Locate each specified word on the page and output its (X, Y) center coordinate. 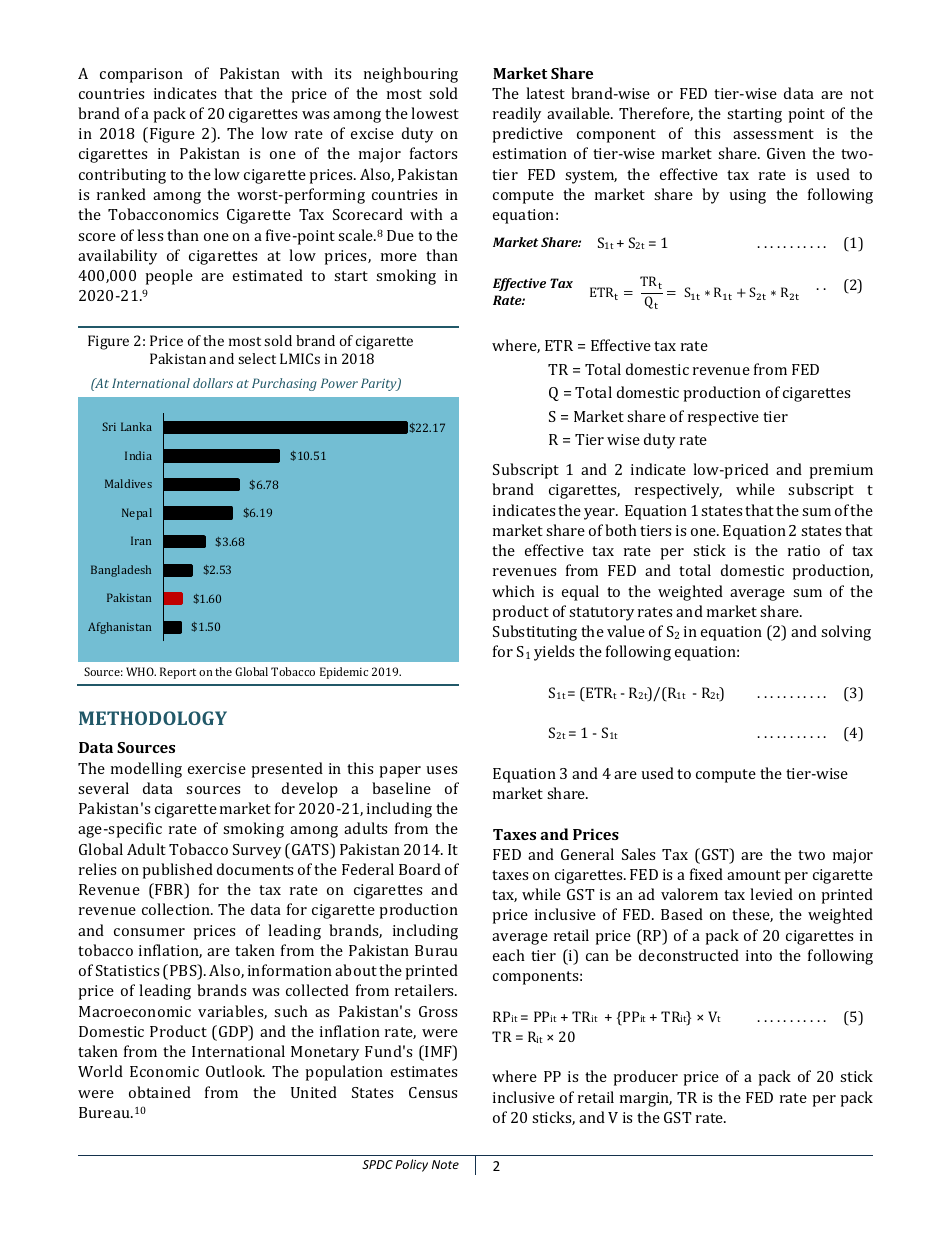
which (513, 591)
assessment (773, 134)
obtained (160, 1092)
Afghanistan (119, 628)
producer (645, 1078)
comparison (141, 75)
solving (846, 633)
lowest (435, 113)
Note (445, 1164)
